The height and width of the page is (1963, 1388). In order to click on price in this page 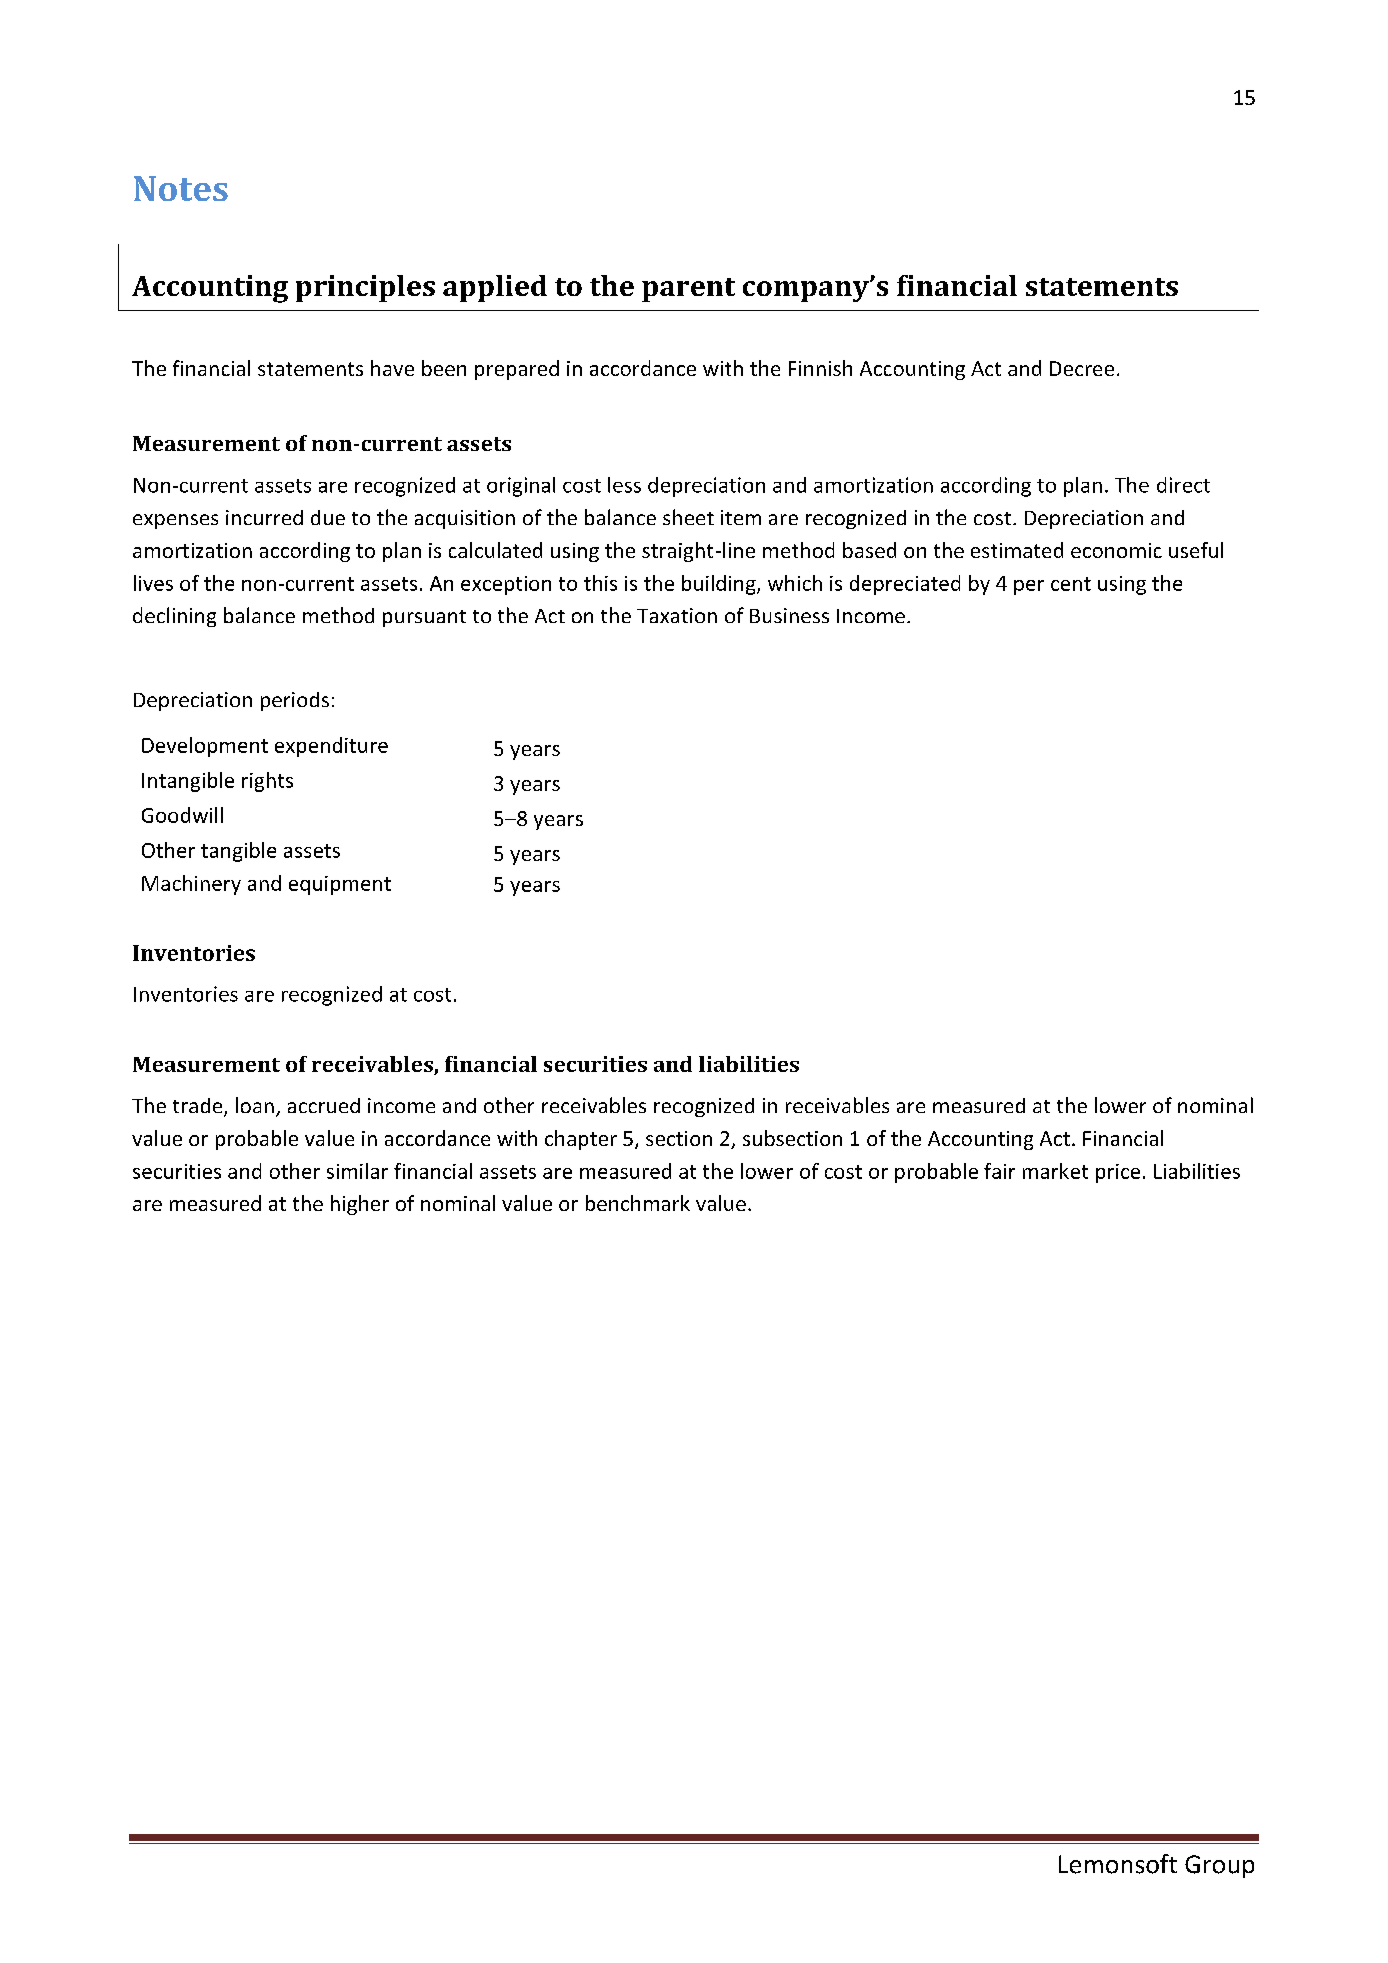, I will do `click(1118, 1173)`.
